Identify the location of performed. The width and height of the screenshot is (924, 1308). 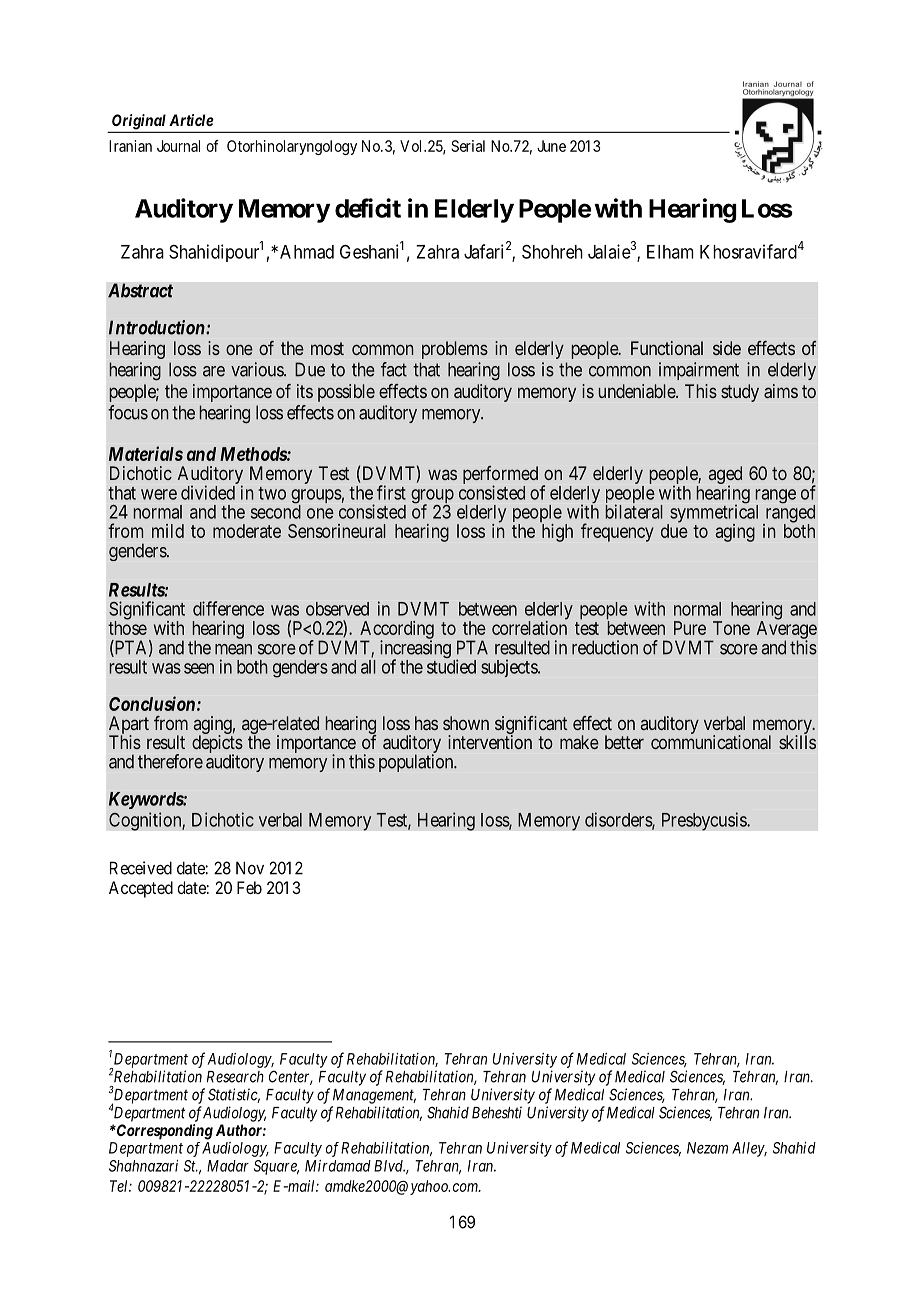
(500, 476).
